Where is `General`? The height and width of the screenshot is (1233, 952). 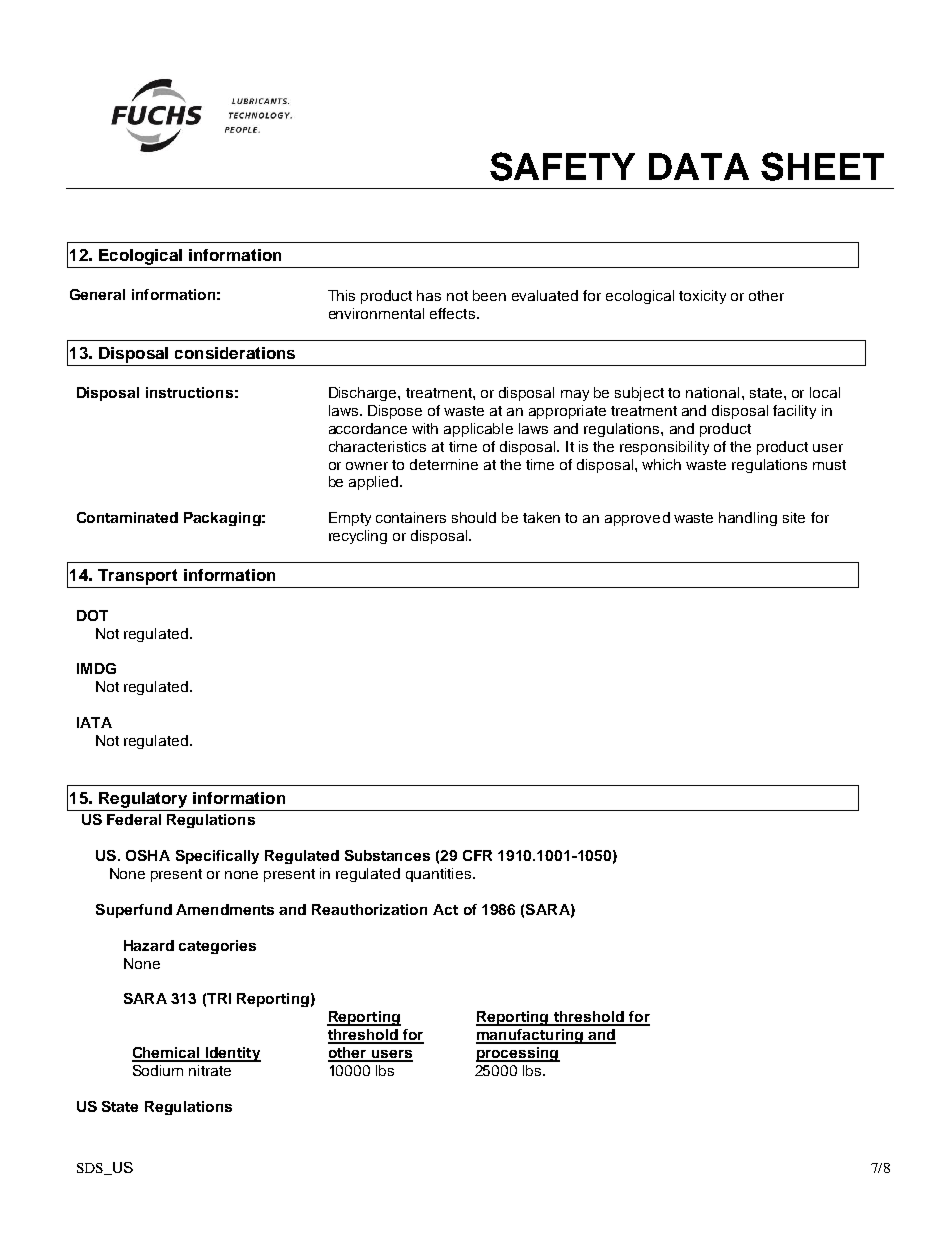
General is located at coordinates (97, 294).
